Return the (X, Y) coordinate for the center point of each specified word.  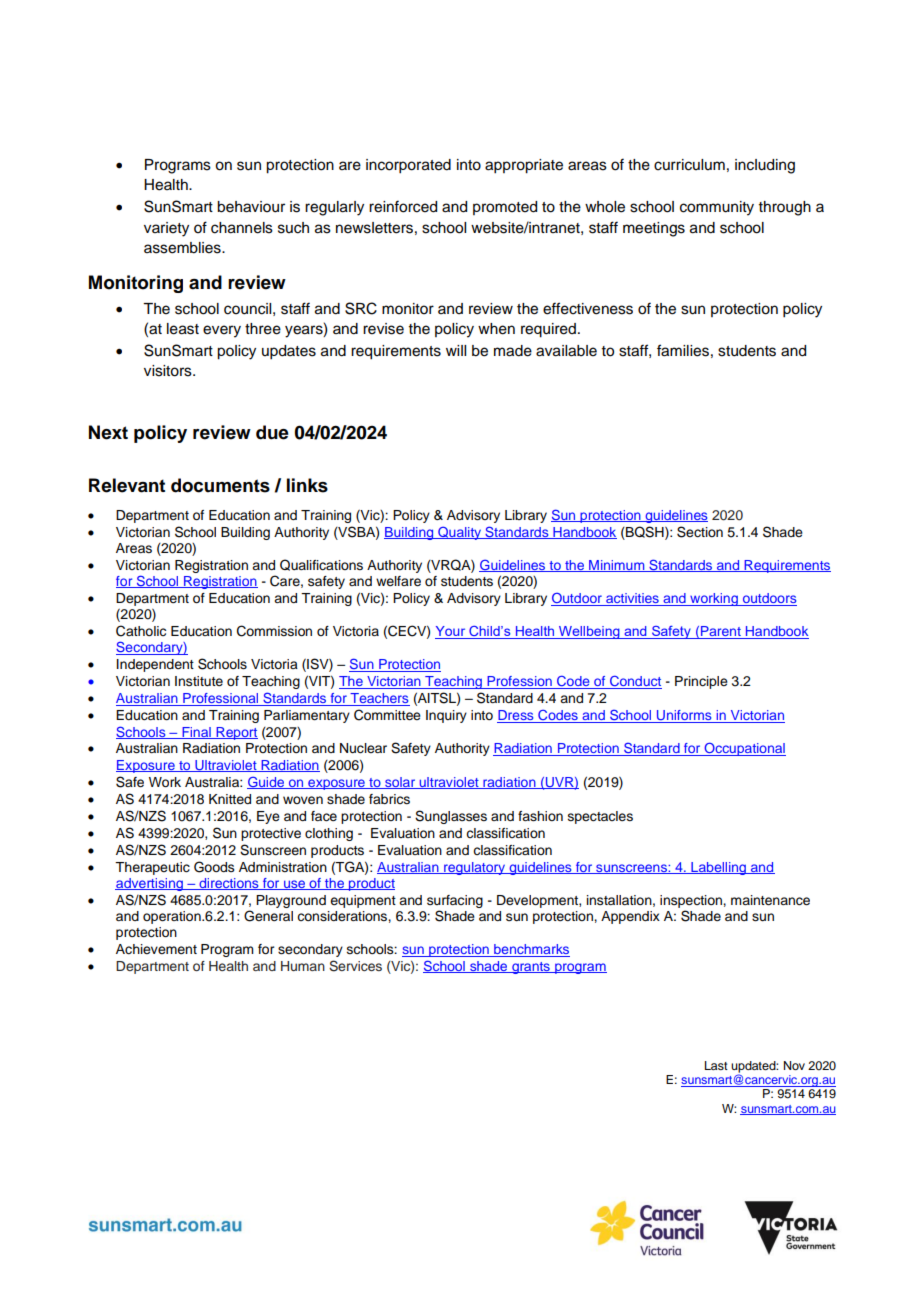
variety (166, 229)
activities (632, 599)
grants (531, 968)
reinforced (403, 206)
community (717, 208)
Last (716, 1065)
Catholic (141, 631)
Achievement (156, 949)
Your (451, 632)
